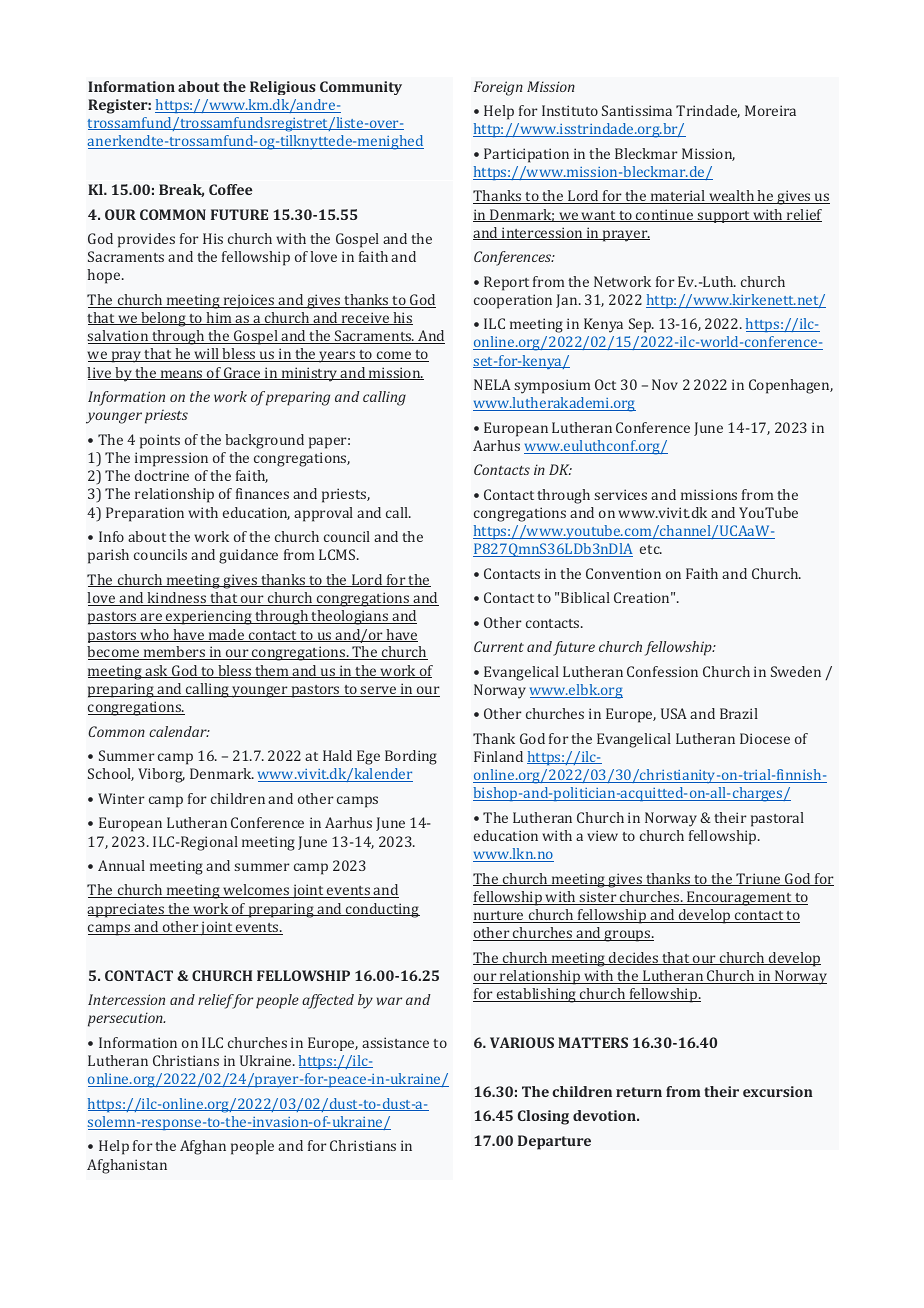 This image has height=1308, width=924. I want to click on Diocese, so click(765, 738).
